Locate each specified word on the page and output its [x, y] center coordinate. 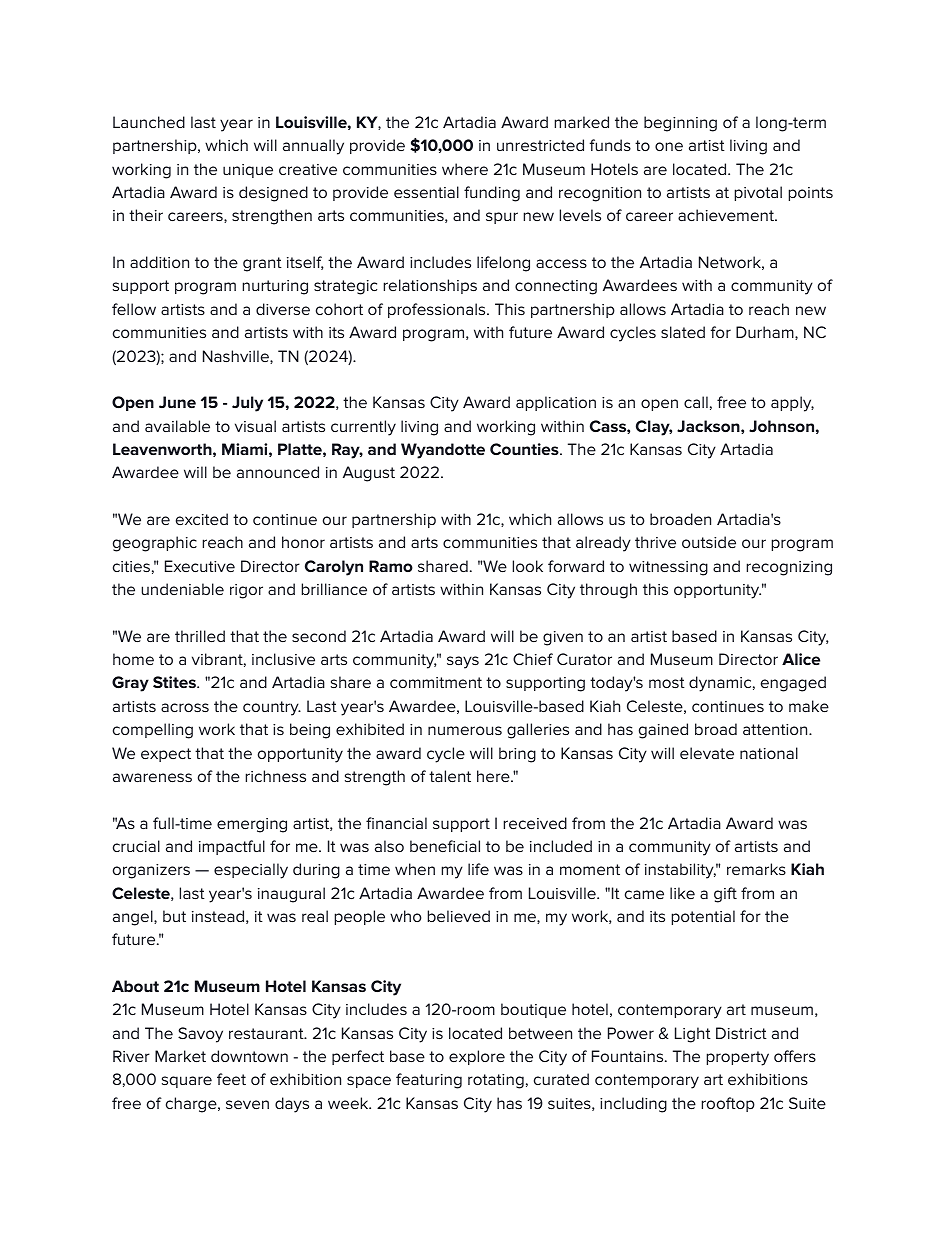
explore [477, 1057]
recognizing [789, 568]
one [669, 146]
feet [231, 1079]
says [463, 662]
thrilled [200, 636]
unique [248, 171]
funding [492, 194]
